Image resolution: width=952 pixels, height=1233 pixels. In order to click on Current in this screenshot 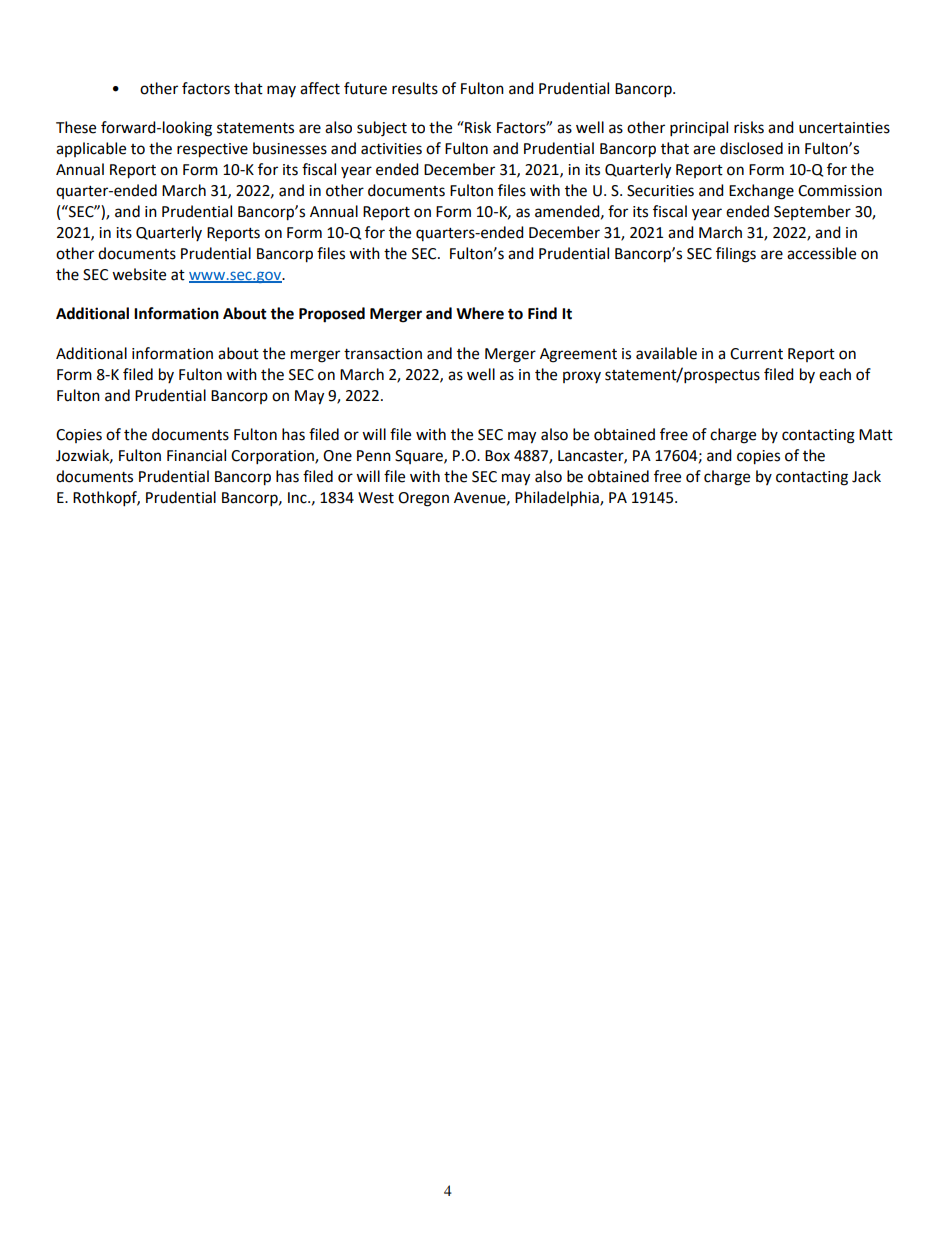, I will do `click(756, 354)`.
